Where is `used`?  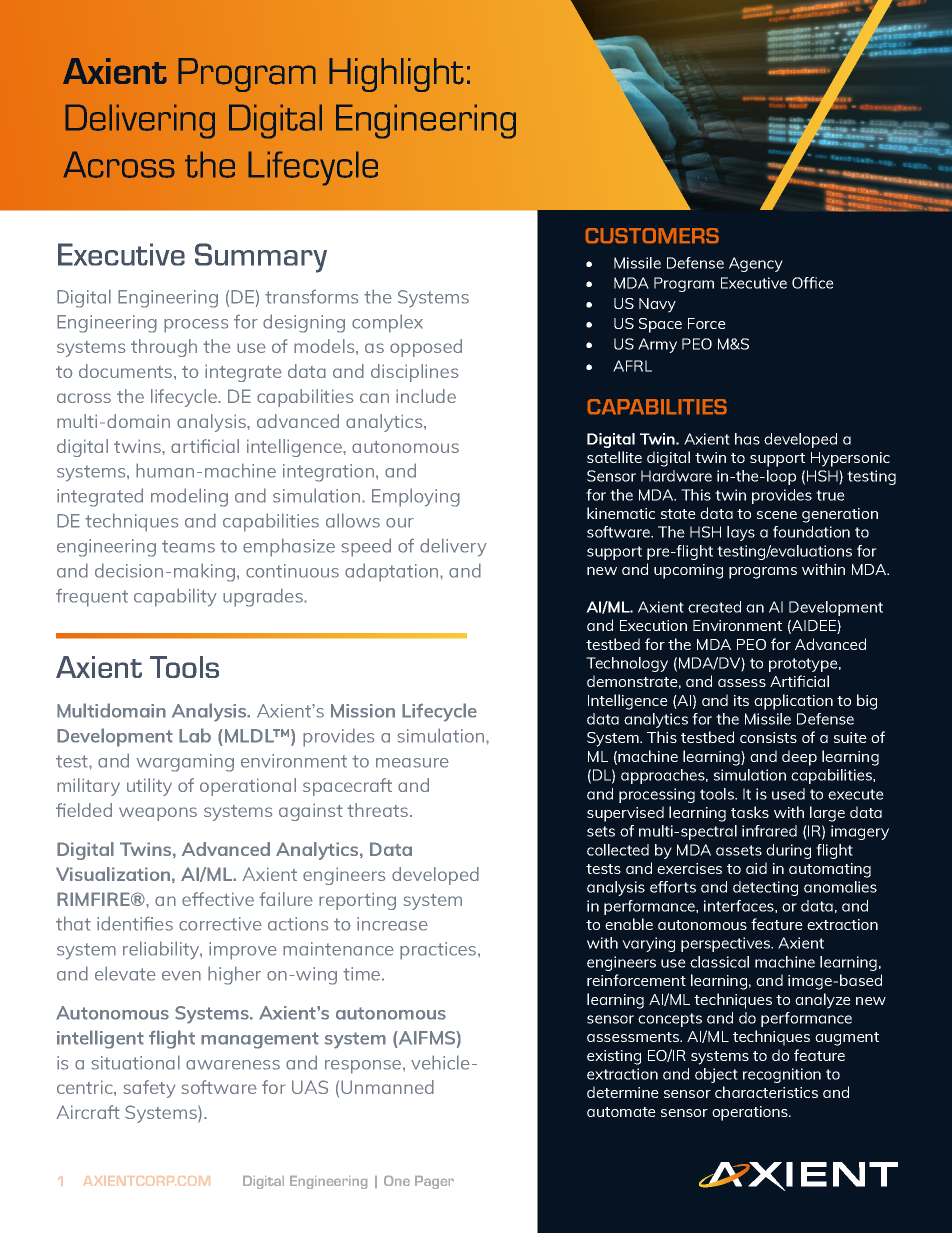
used is located at coordinates (788, 794).
